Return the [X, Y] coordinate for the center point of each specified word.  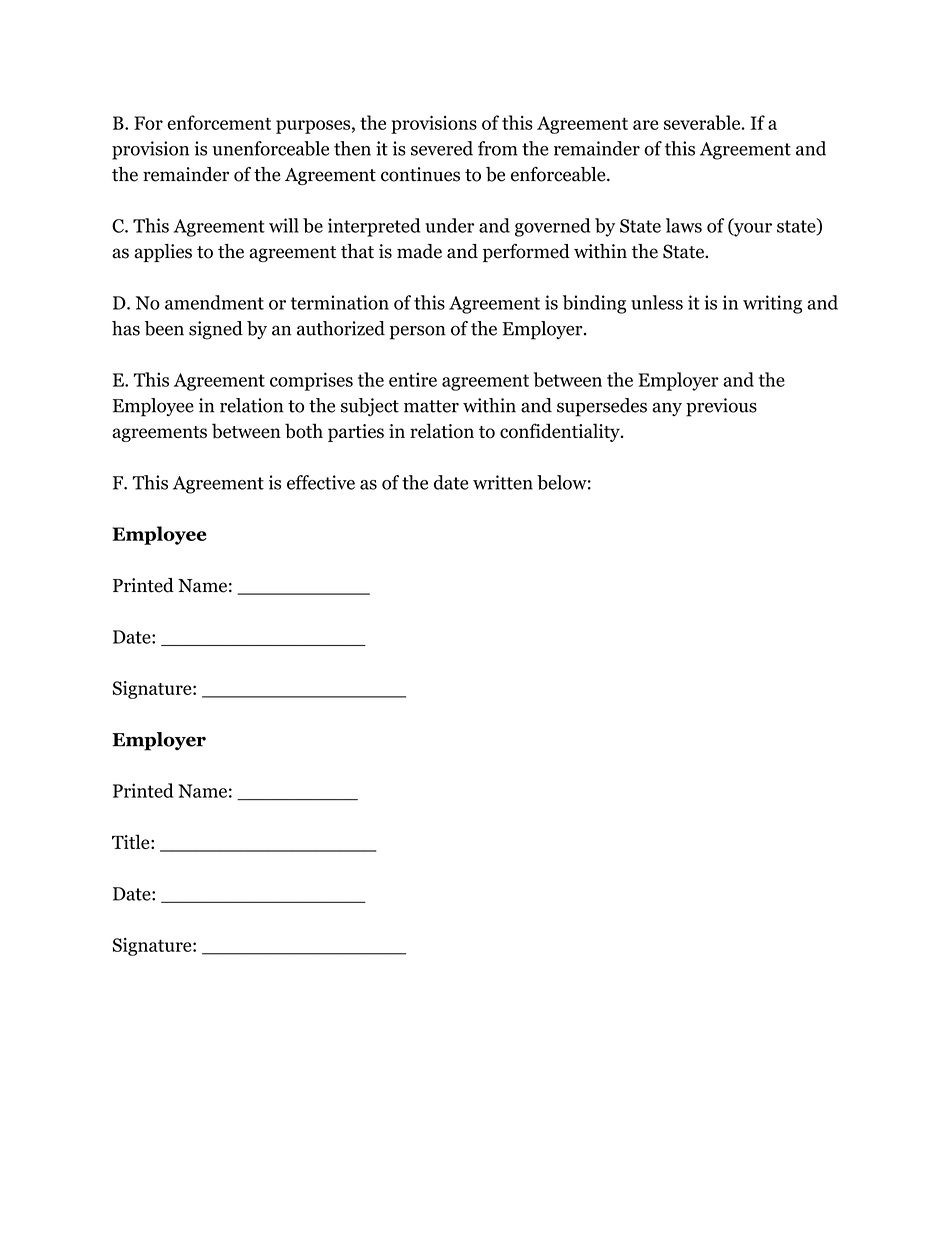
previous [721, 407]
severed [442, 148]
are [646, 125]
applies [163, 253]
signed [216, 330]
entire [413, 379]
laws [684, 225]
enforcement [219, 122]
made [419, 251]
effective [321, 482]
